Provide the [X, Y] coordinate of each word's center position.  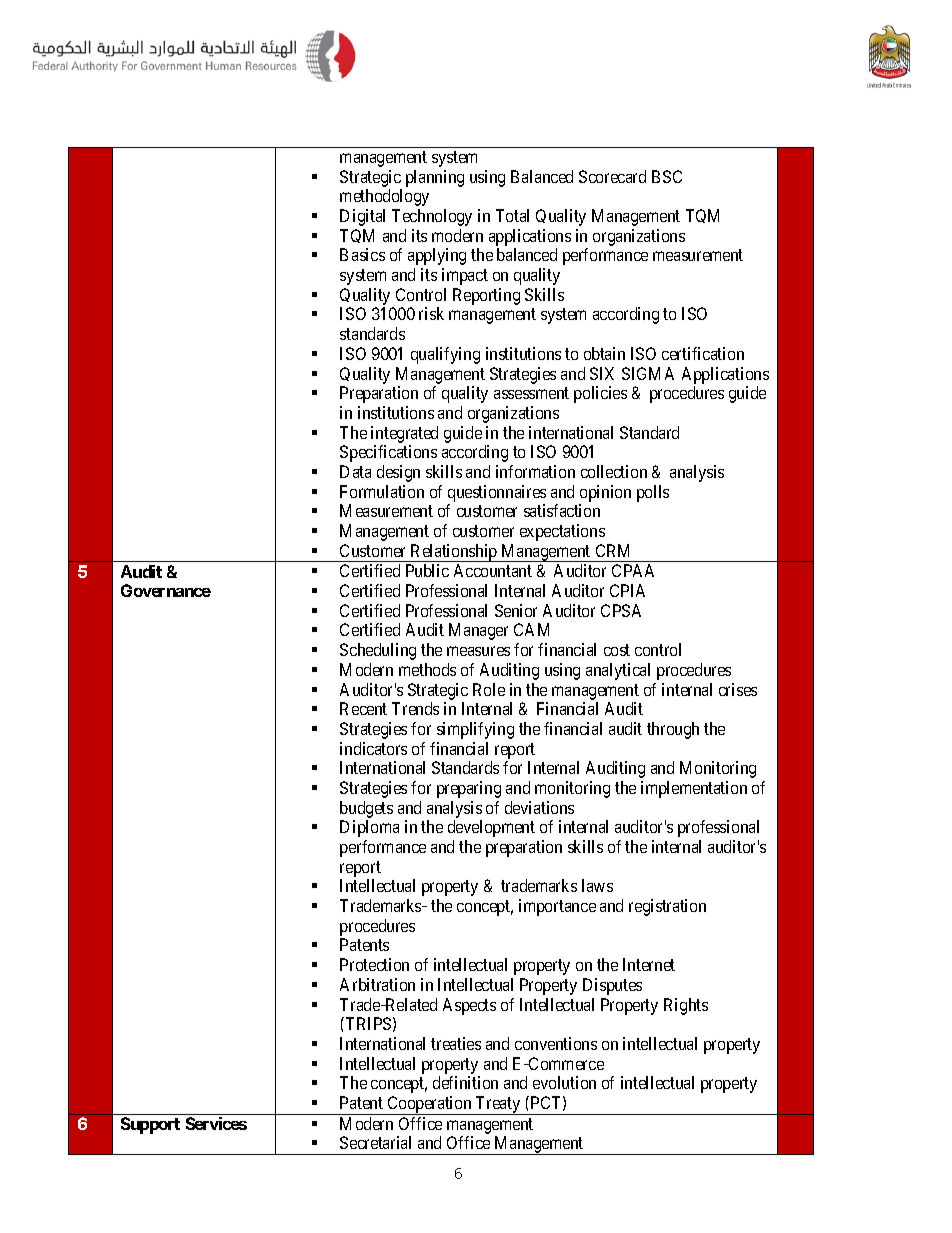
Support [150, 1125]
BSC [667, 176]
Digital [362, 217]
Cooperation [429, 1105]
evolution [564, 1082]
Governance [166, 590]
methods [427, 669]
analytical [618, 671]
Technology [432, 217]
